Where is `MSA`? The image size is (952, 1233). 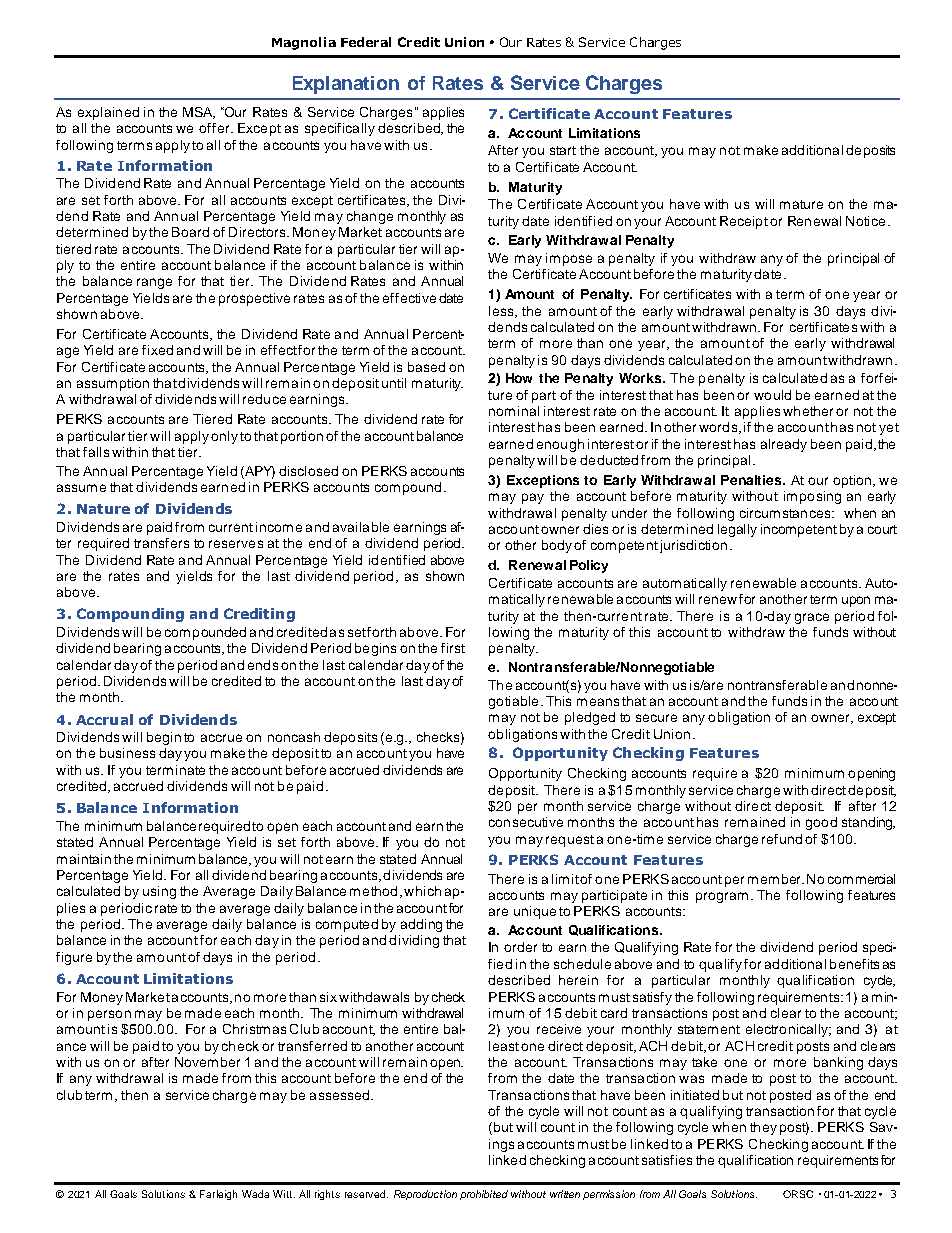
MSA is located at coordinates (198, 113).
